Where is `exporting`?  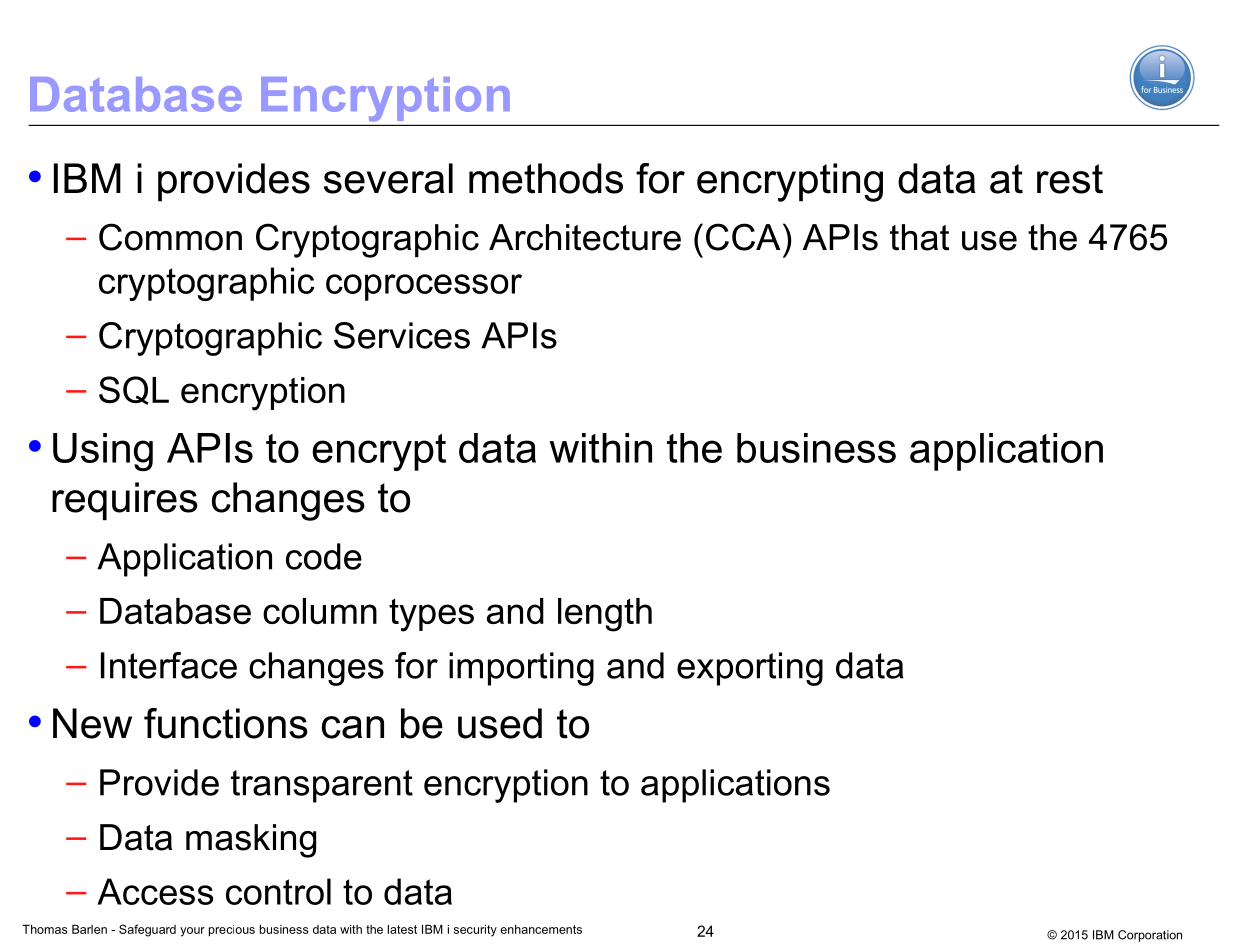
exporting is located at coordinates (750, 669).
